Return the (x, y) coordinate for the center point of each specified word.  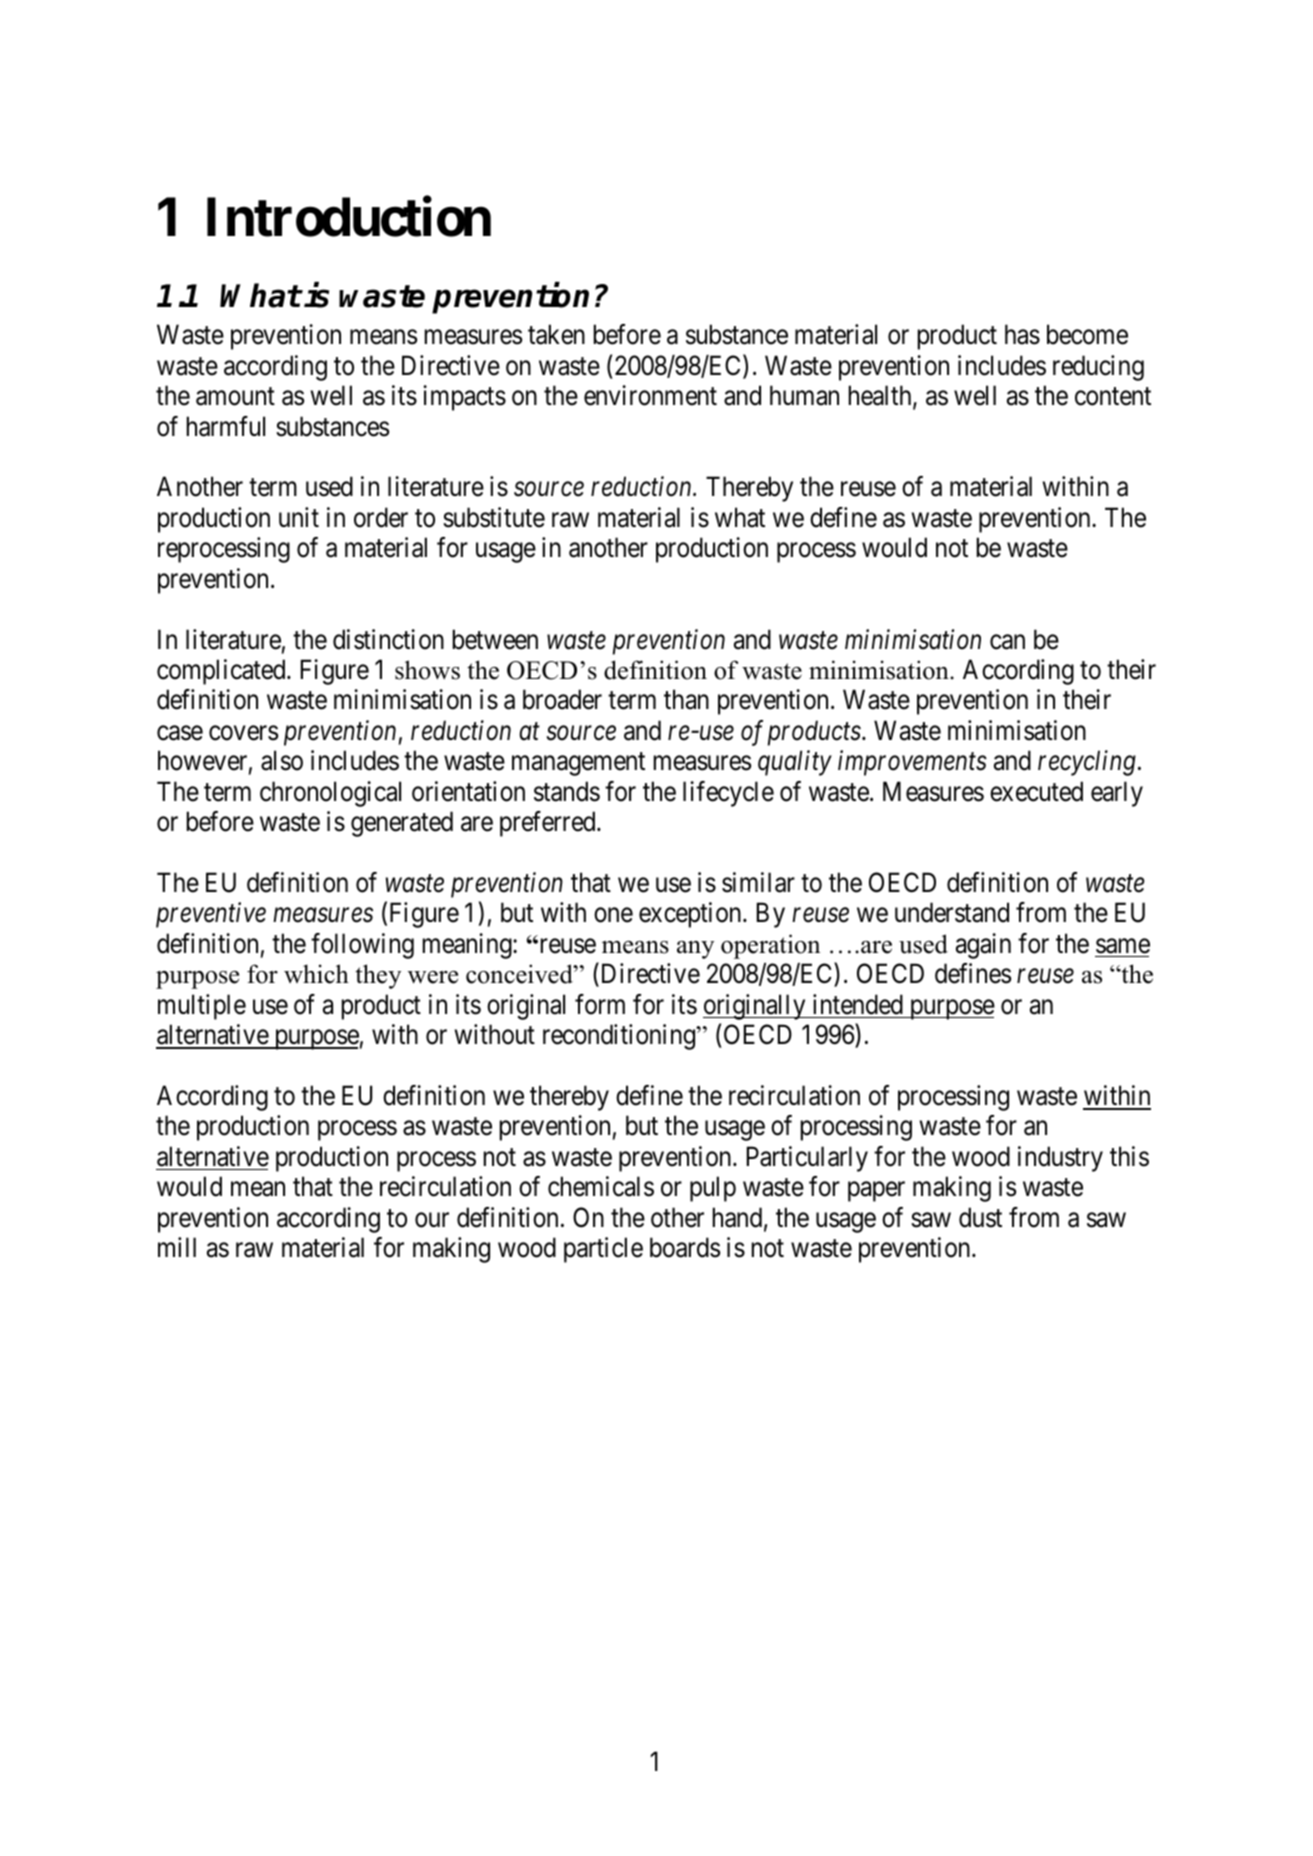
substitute (494, 517)
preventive (211, 915)
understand (952, 912)
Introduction (349, 217)
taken (556, 334)
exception (691, 915)
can (1007, 642)
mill (177, 1247)
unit (299, 517)
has (1022, 334)
